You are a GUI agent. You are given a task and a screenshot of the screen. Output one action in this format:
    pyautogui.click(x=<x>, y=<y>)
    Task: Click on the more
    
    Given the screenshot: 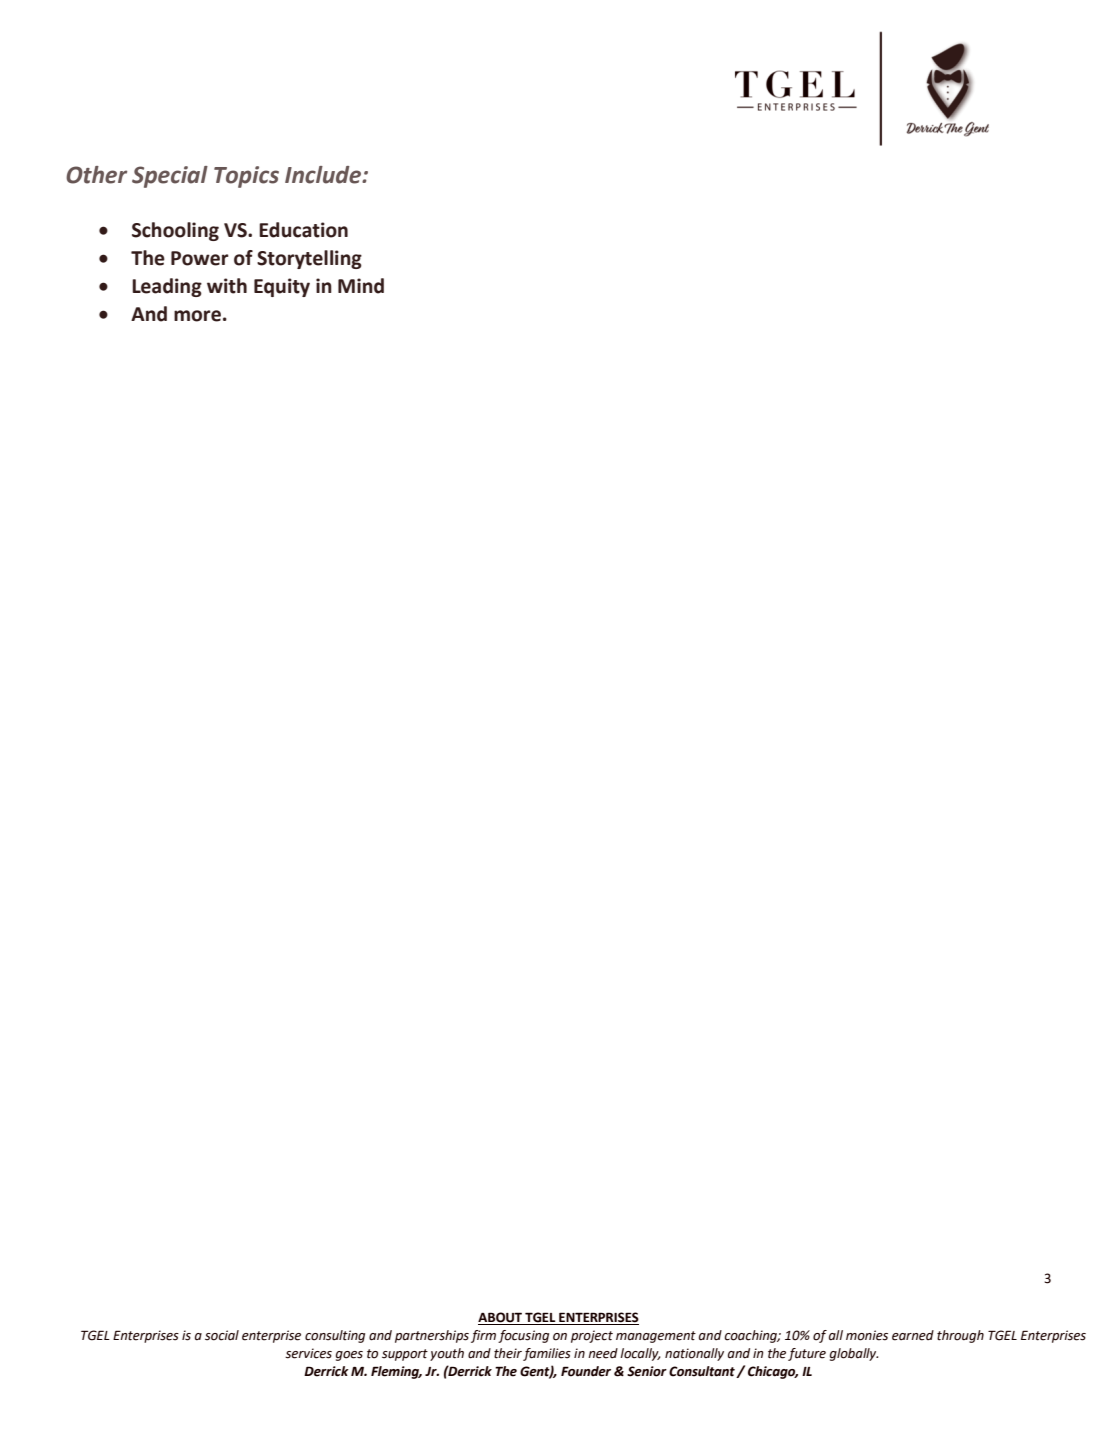 What is the action you would take?
    pyautogui.click(x=197, y=316)
